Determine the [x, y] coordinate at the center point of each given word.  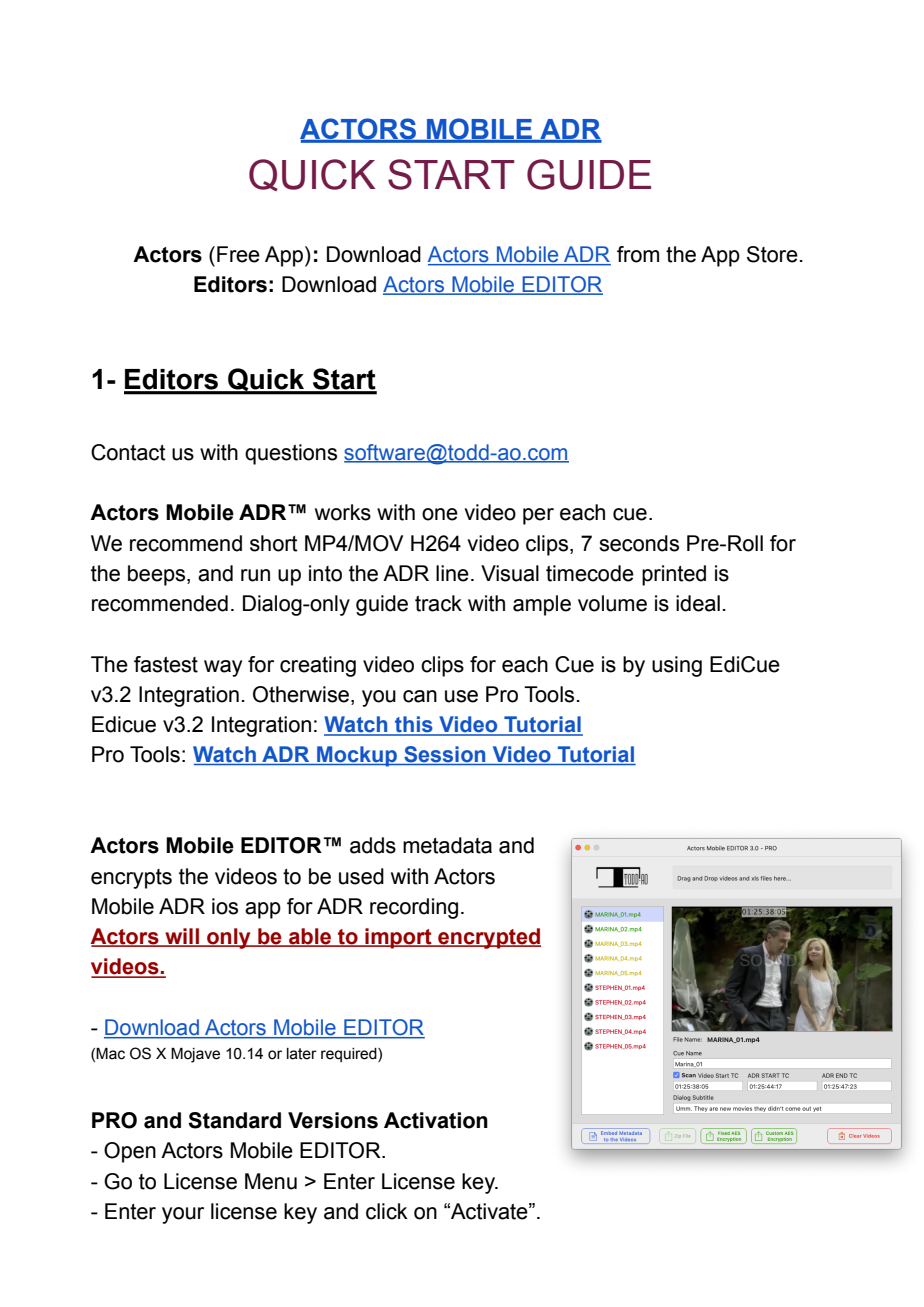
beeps [158, 575]
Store [772, 254]
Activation [436, 1120]
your [183, 1215]
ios [225, 906]
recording [414, 908]
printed [674, 575]
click [387, 1211]
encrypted [488, 938]
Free [238, 254]
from [638, 254]
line [452, 573]
